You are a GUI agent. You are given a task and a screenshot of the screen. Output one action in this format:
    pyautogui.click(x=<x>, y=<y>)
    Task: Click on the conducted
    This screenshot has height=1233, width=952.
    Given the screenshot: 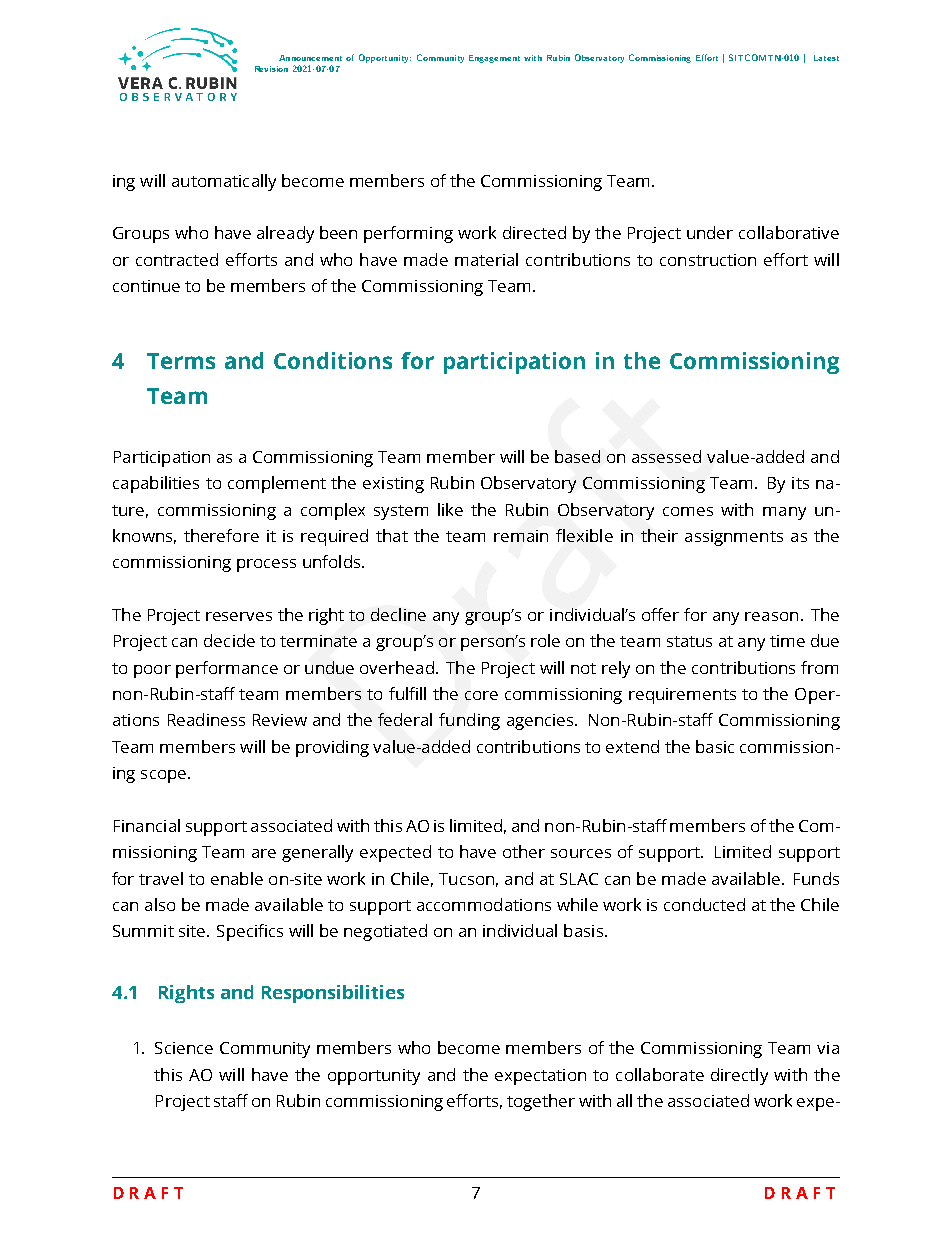 What is the action you would take?
    pyautogui.click(x=704, y=904)
